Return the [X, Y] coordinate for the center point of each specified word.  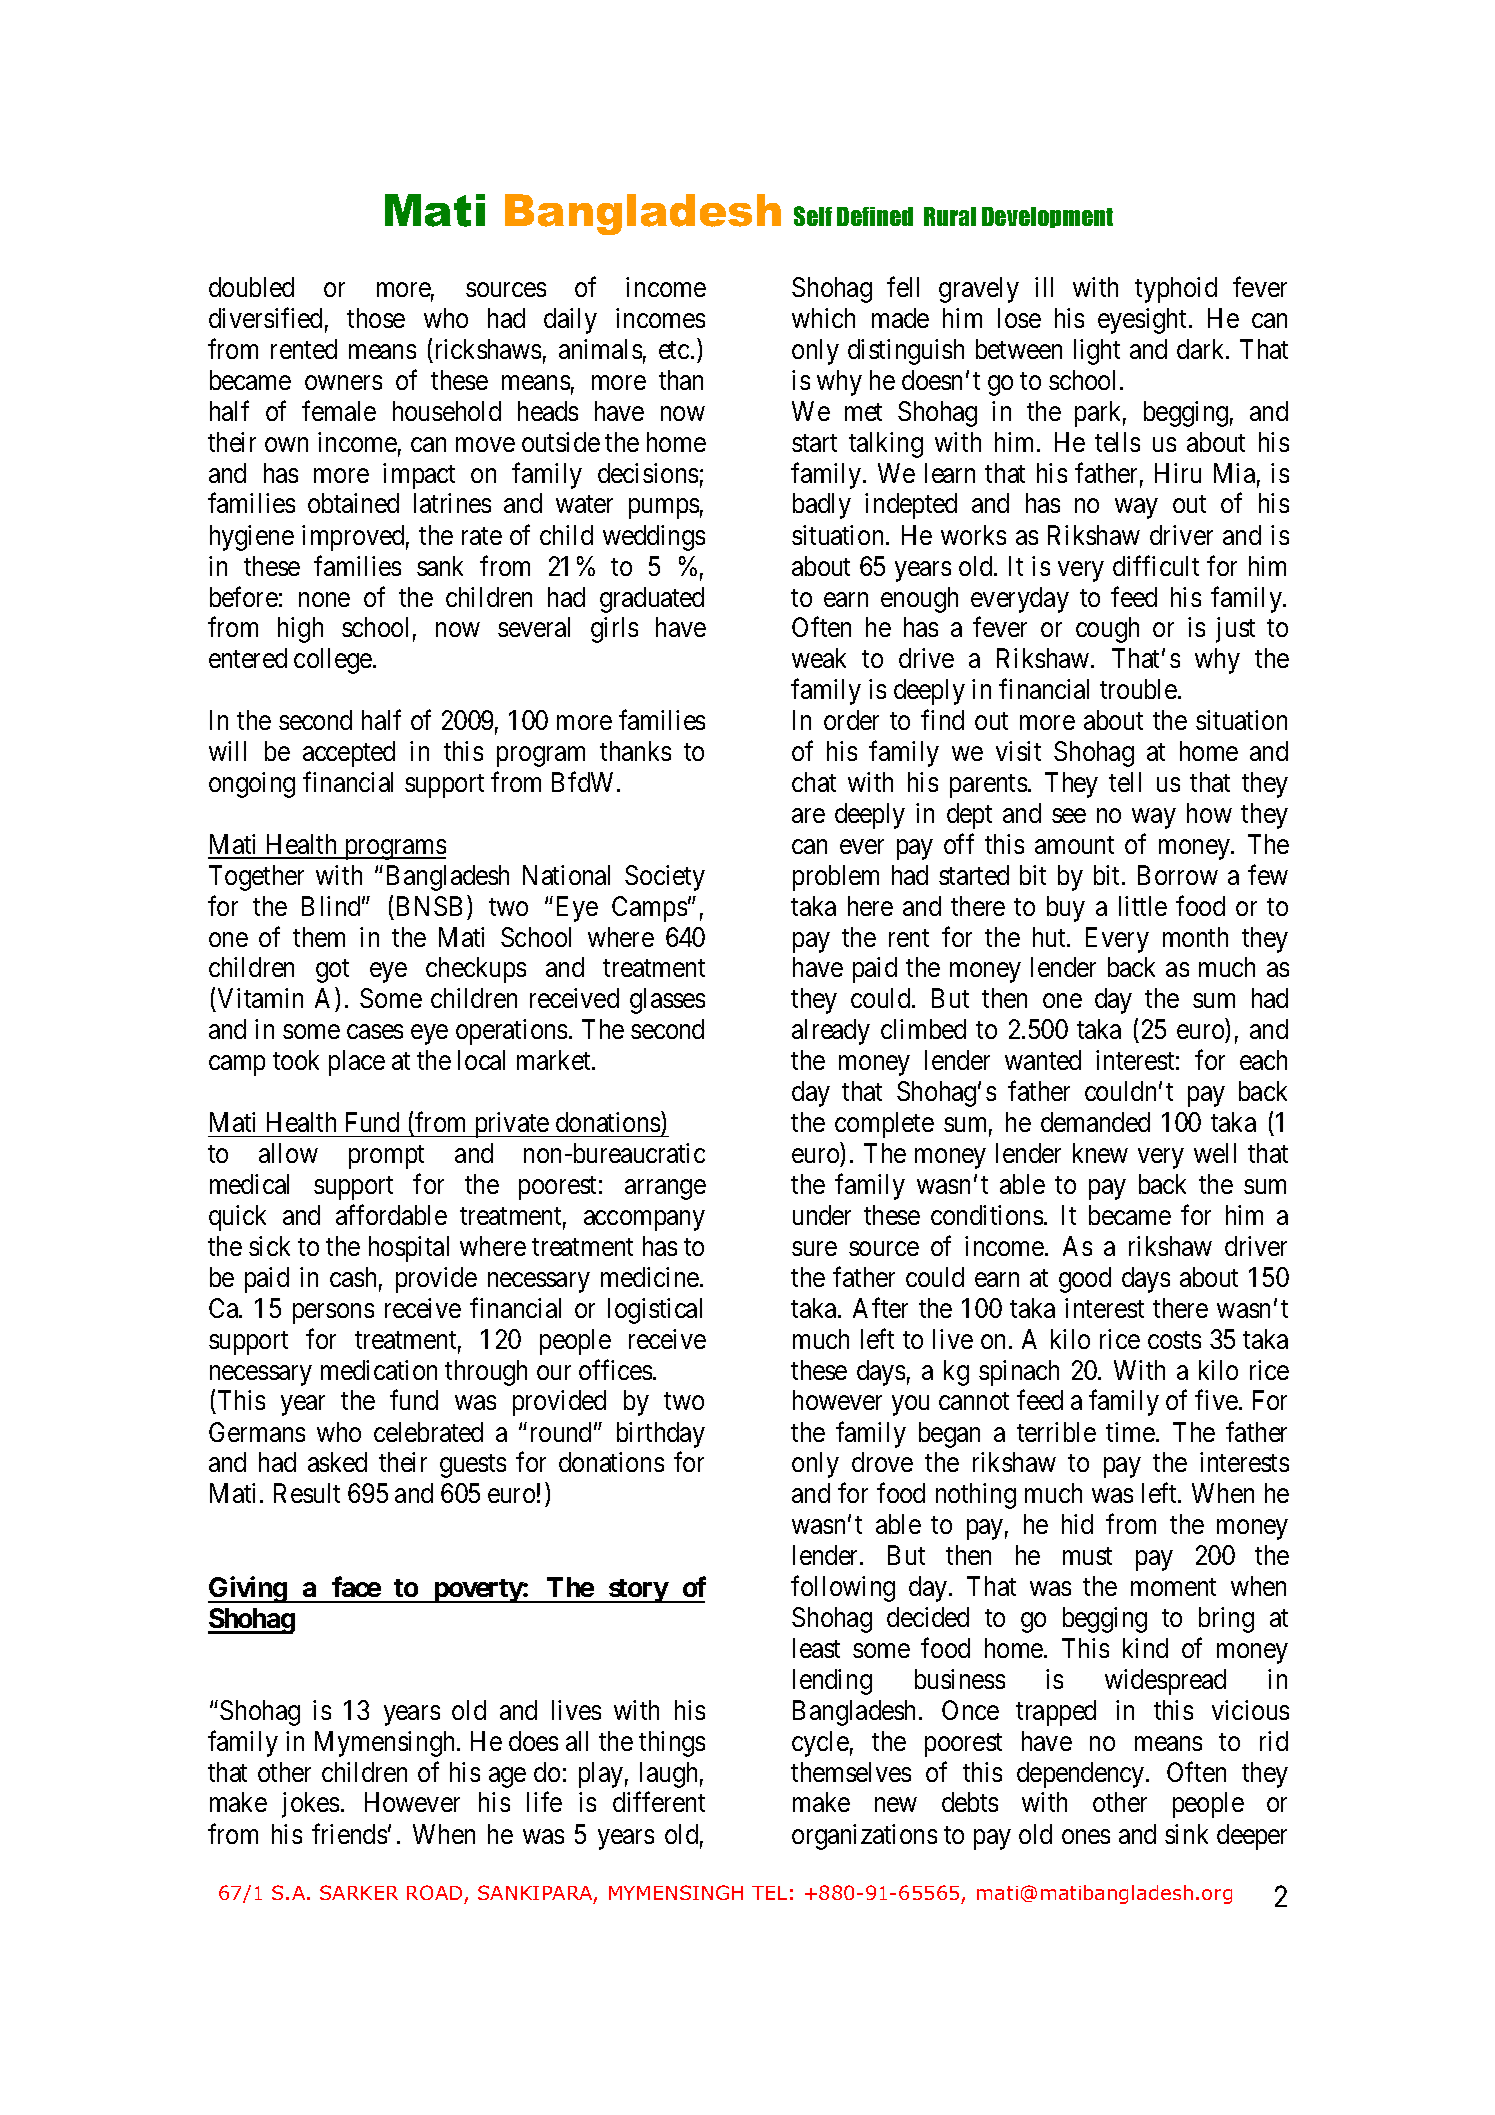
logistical [655, 1311]
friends [349, 1833]
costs [1174, 1340]
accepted [349, 754]
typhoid [1176, 290]
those [376, 318]
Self [813, 216]
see [1069, 815]
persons [333, 1313]
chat [814, 782]
